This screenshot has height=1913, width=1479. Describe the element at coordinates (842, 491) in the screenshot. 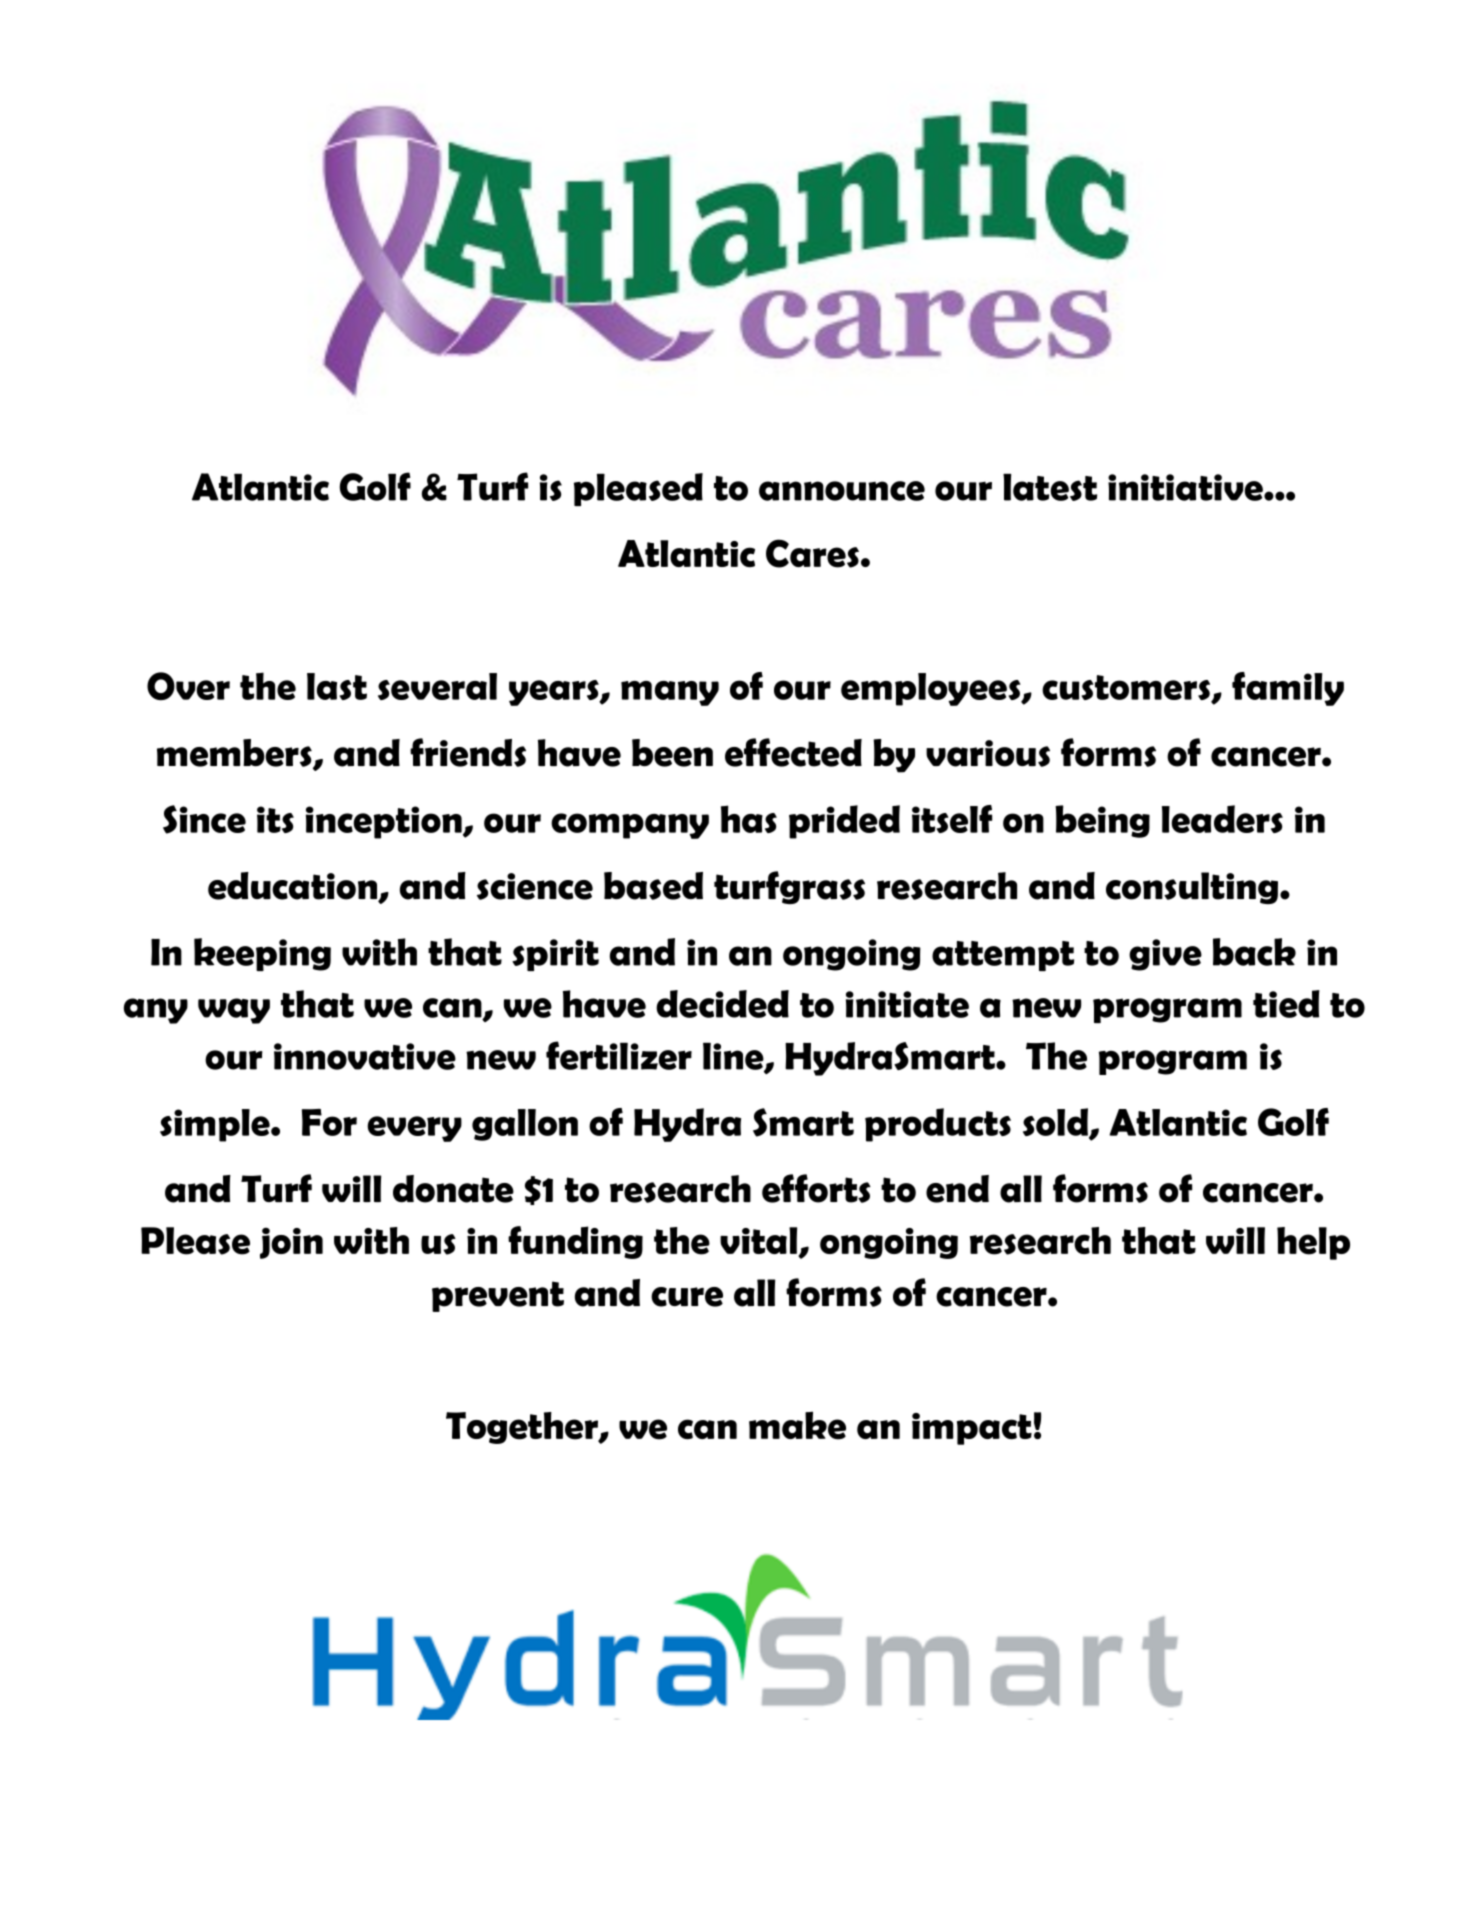

I see `announce` at that location.
